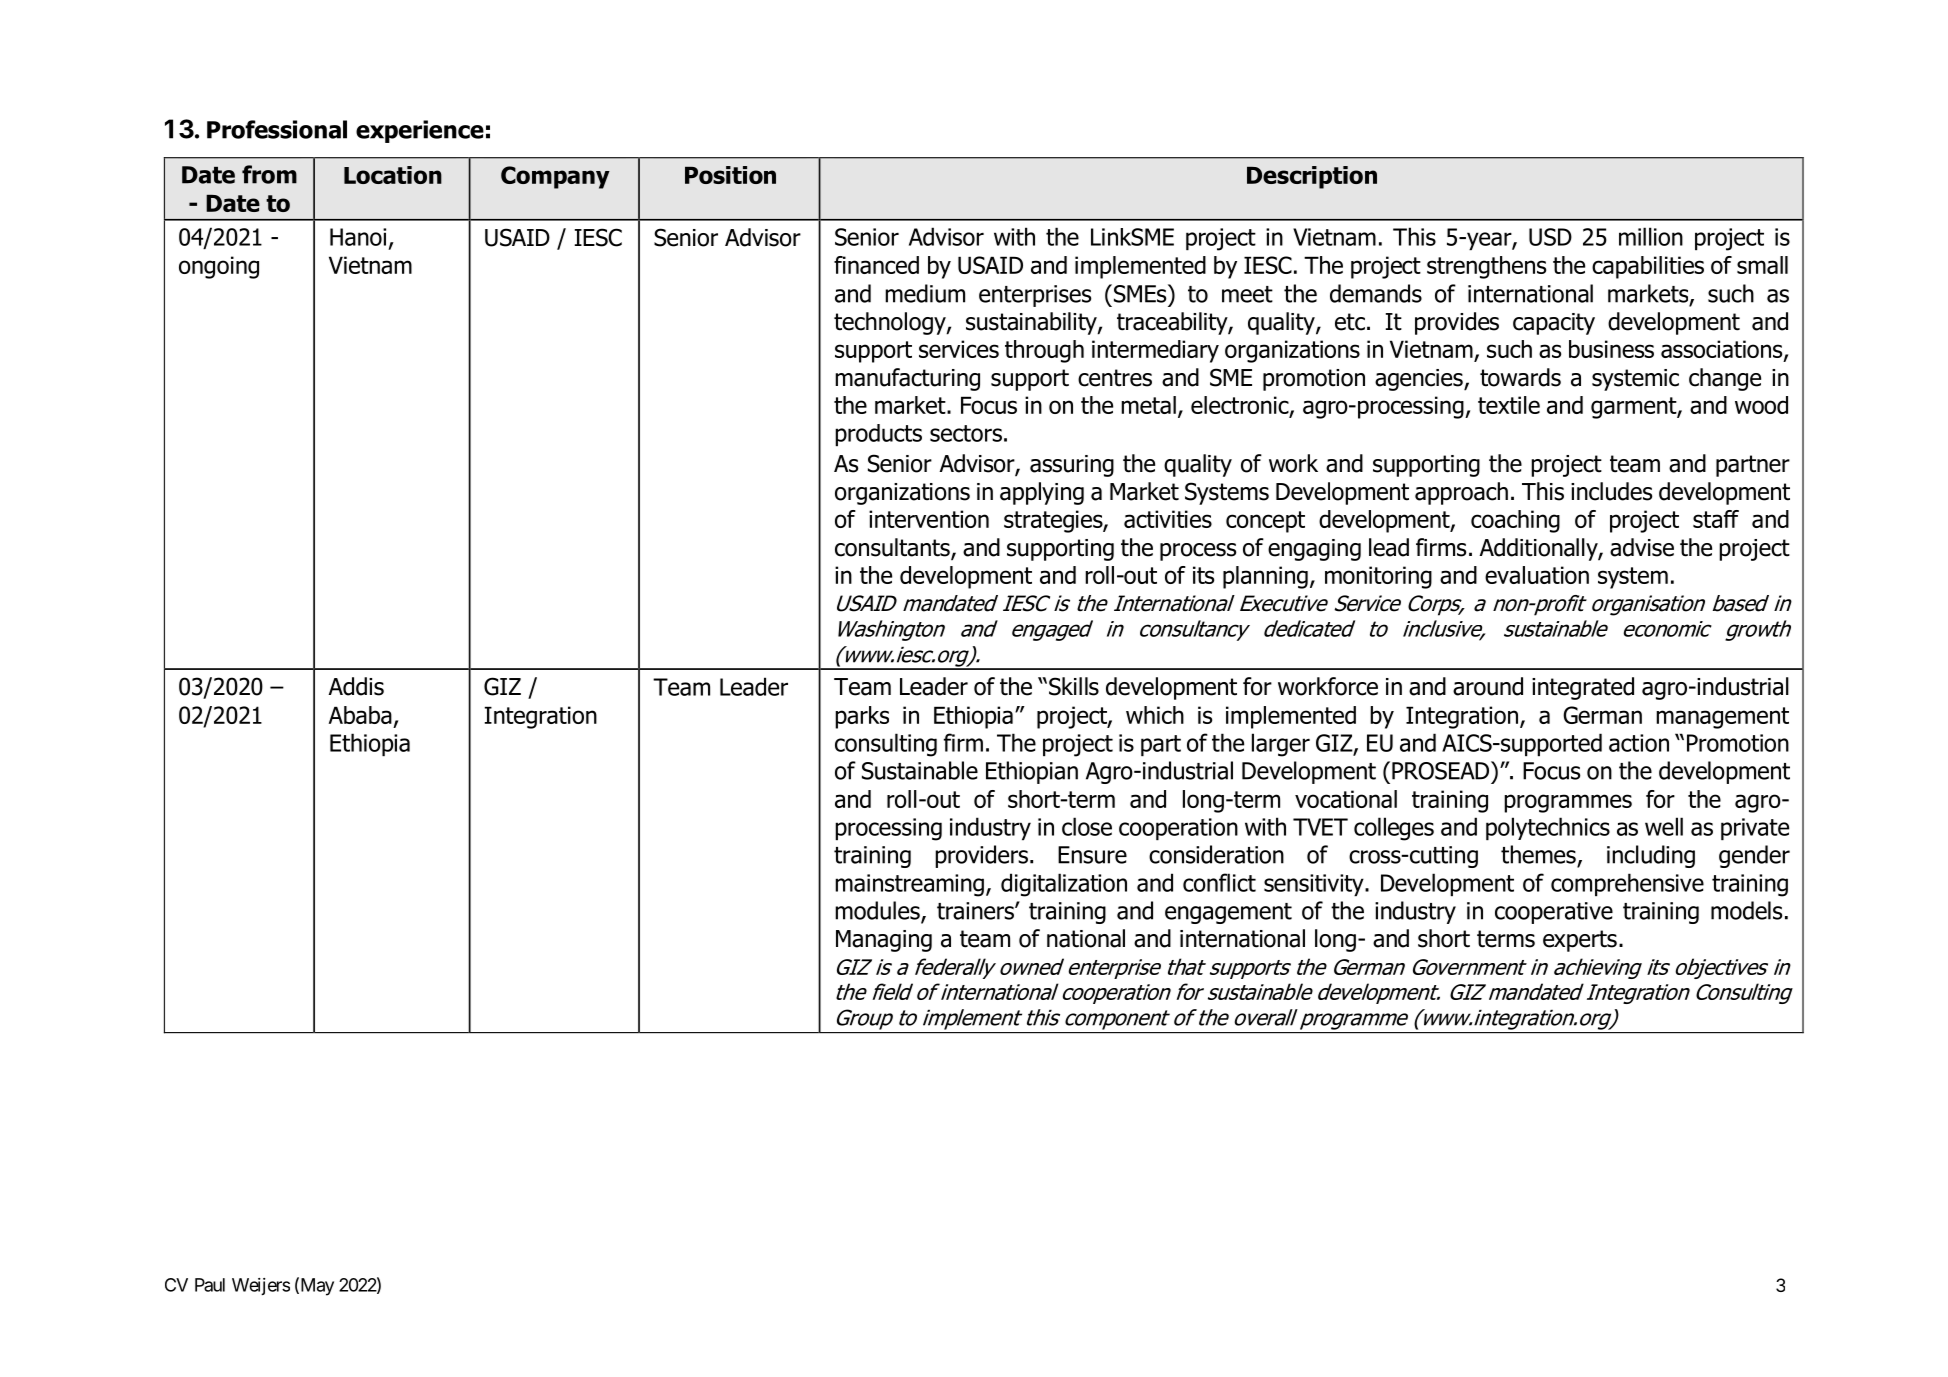 The height and width of the screenshot is (1377, 1948). Describe the element at coordinates (1520, 377) in the screenshot. I see `towards` at that location.
